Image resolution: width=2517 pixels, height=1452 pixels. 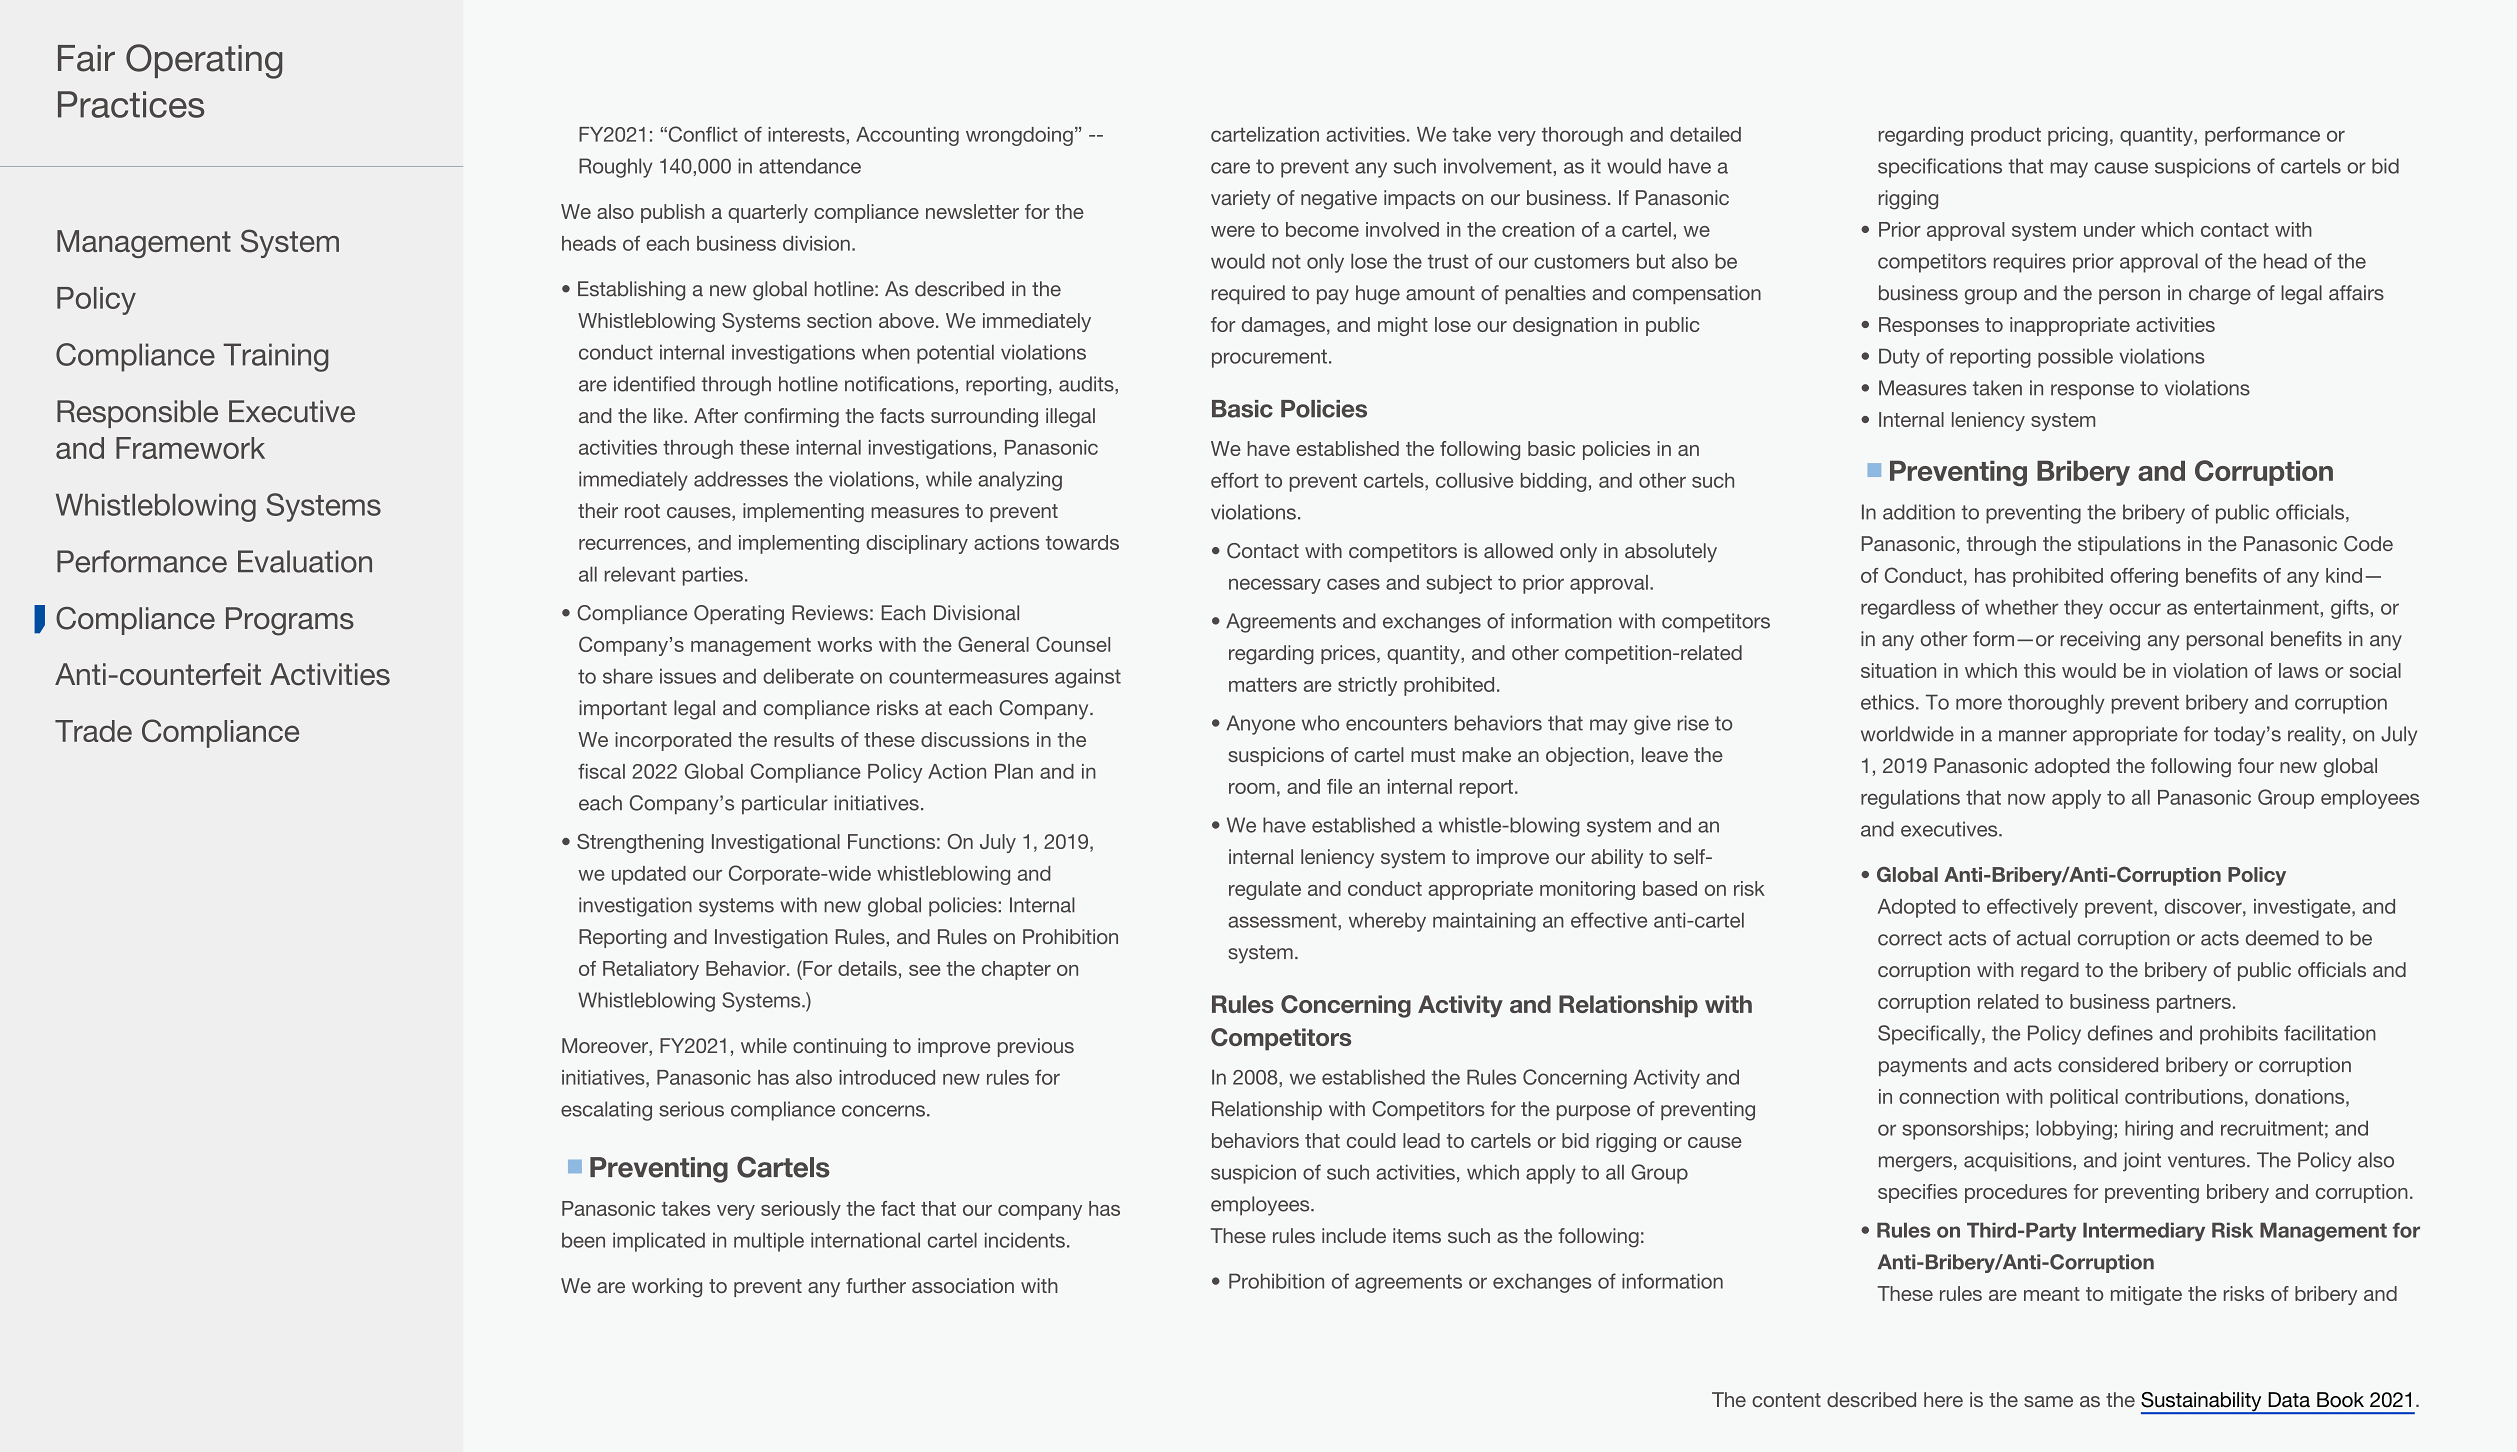 What do you see at coordinates (131, 104) in the screenshot?
I see `Practices` at bounding box center [131, 104].
